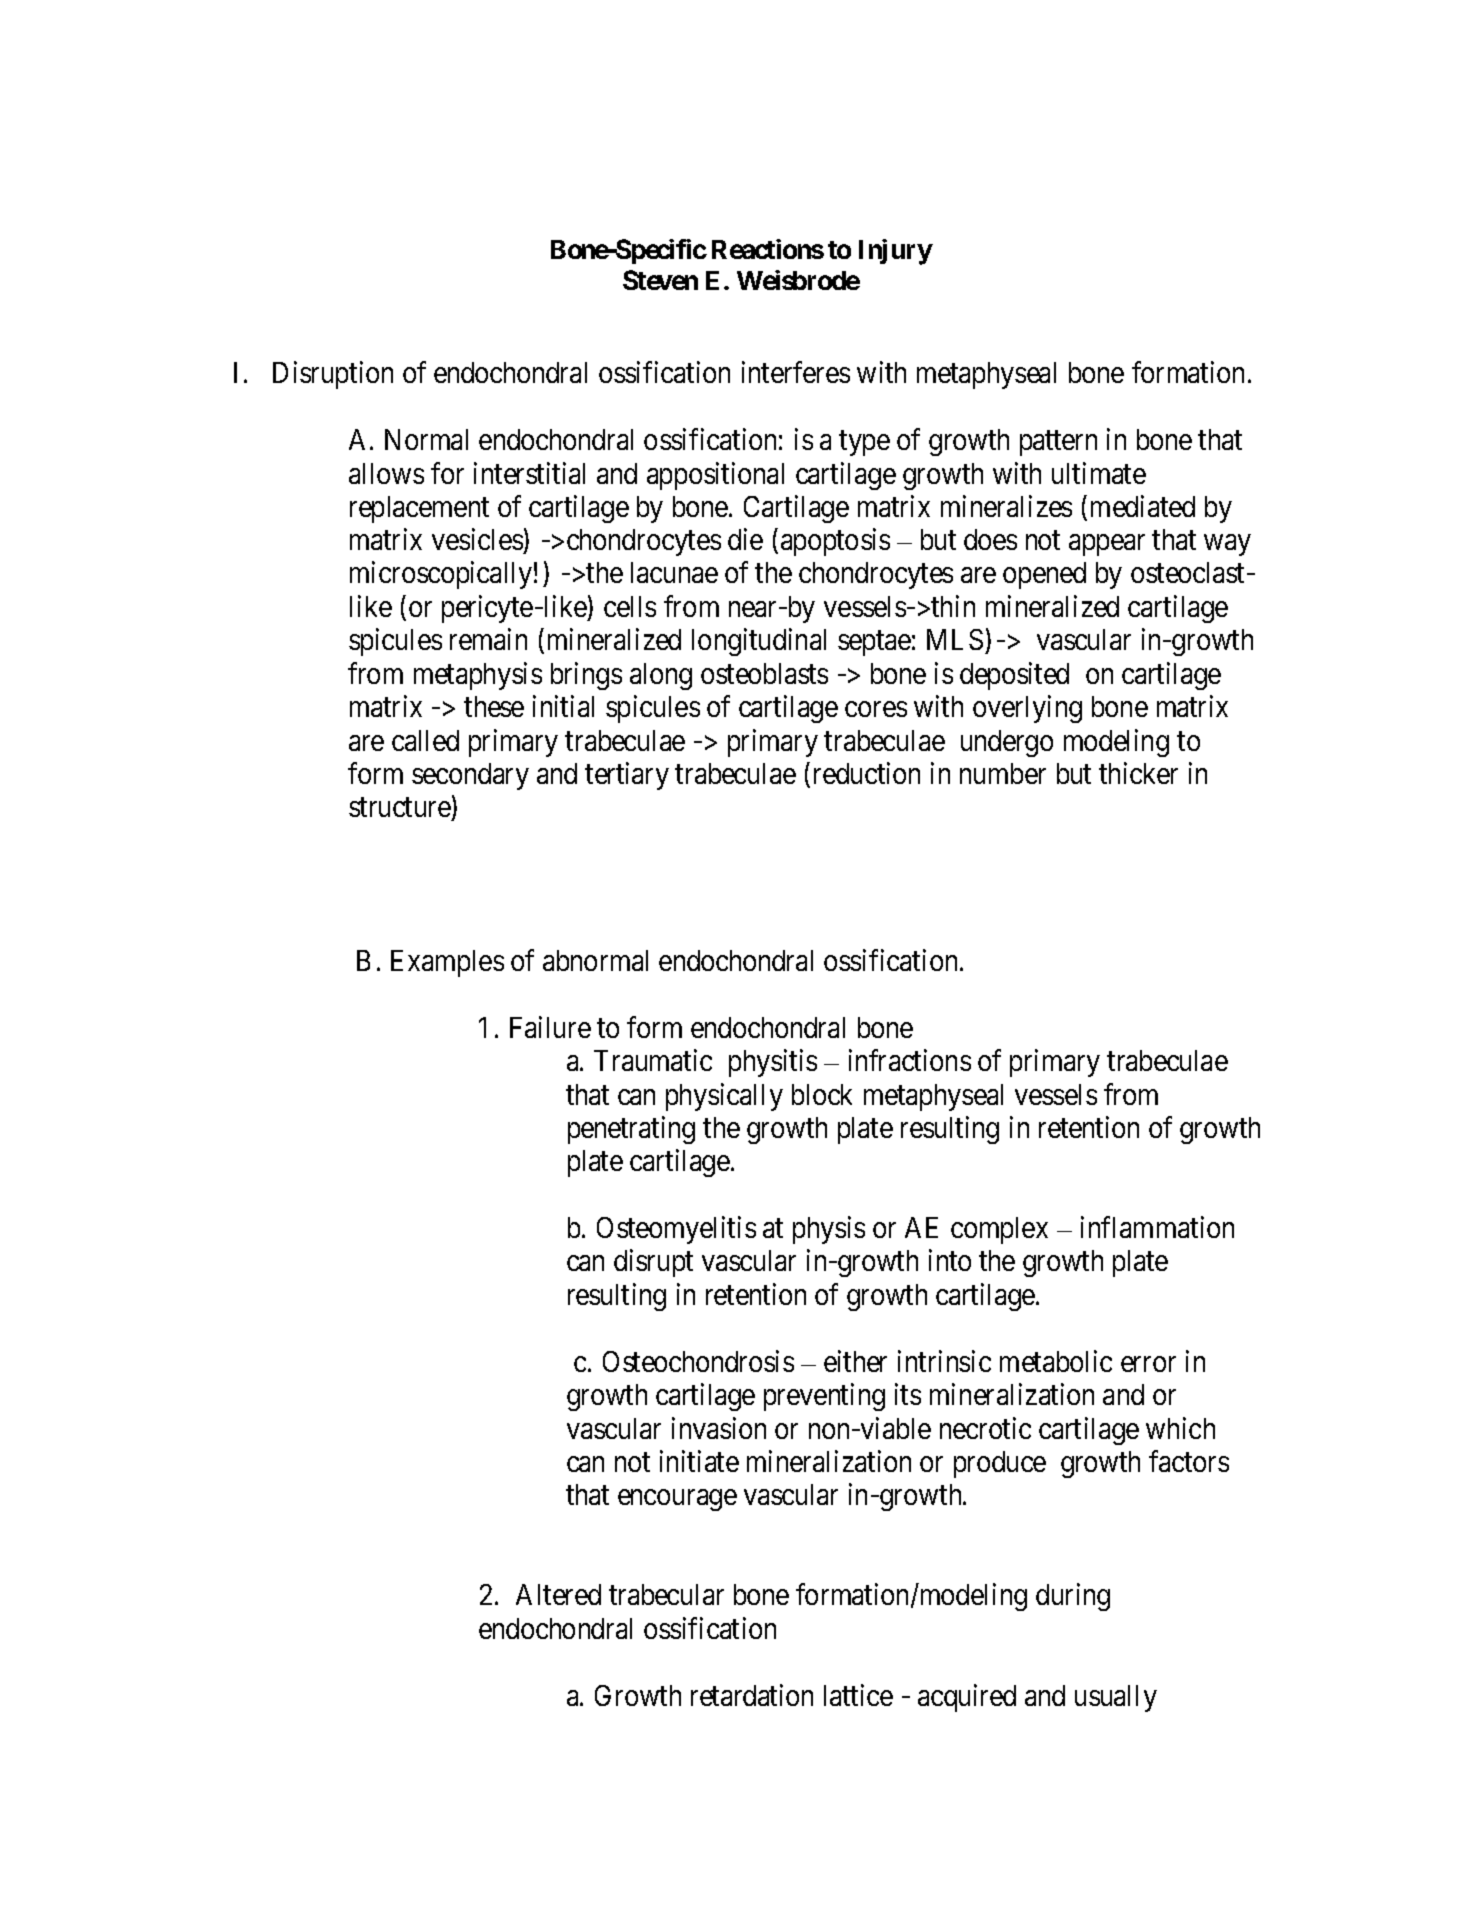  Describe the element at coordinates (824, 1397) in the page. I see `preventing` at that location.
